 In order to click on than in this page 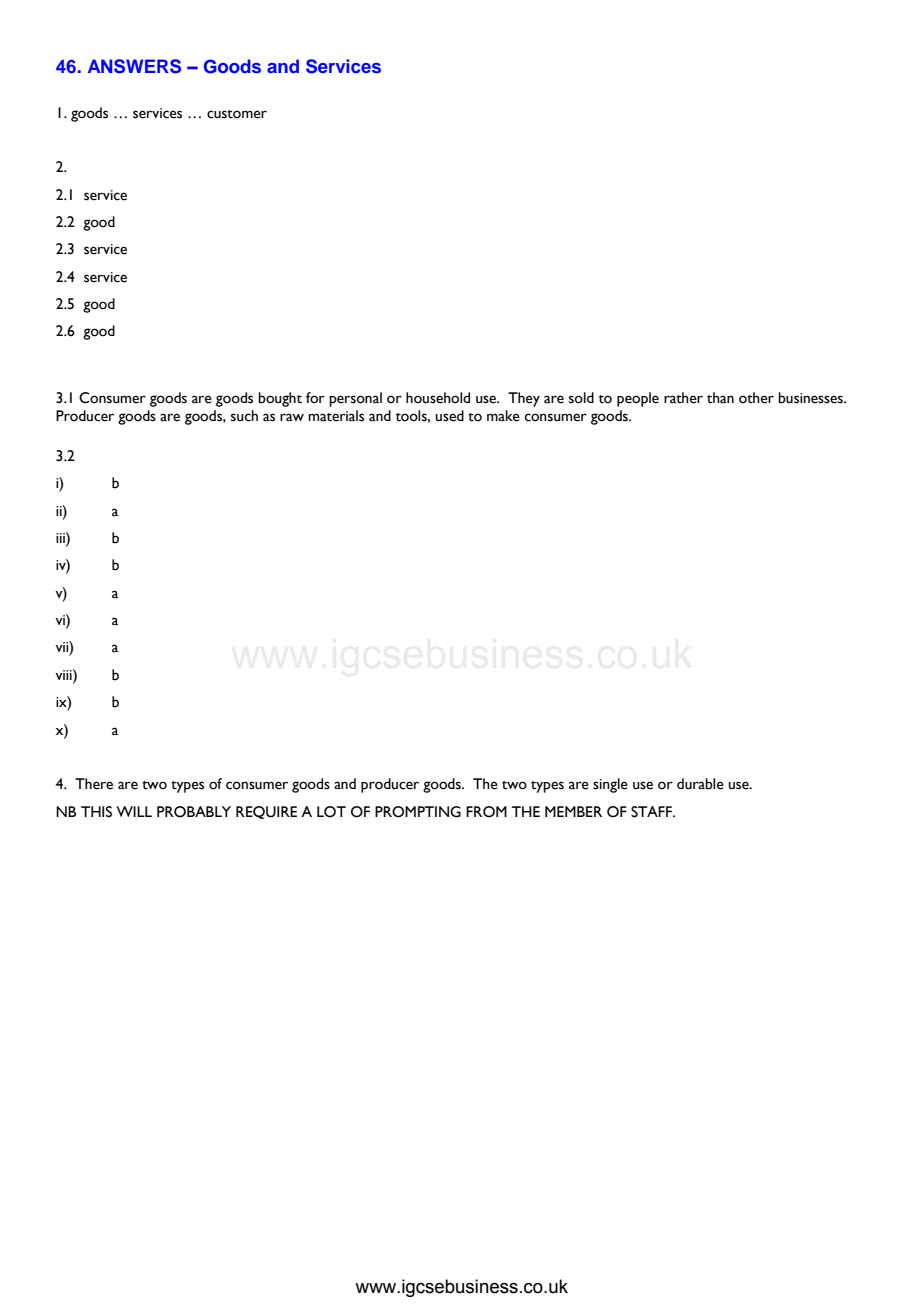, I will do `click(720, 398)`.
